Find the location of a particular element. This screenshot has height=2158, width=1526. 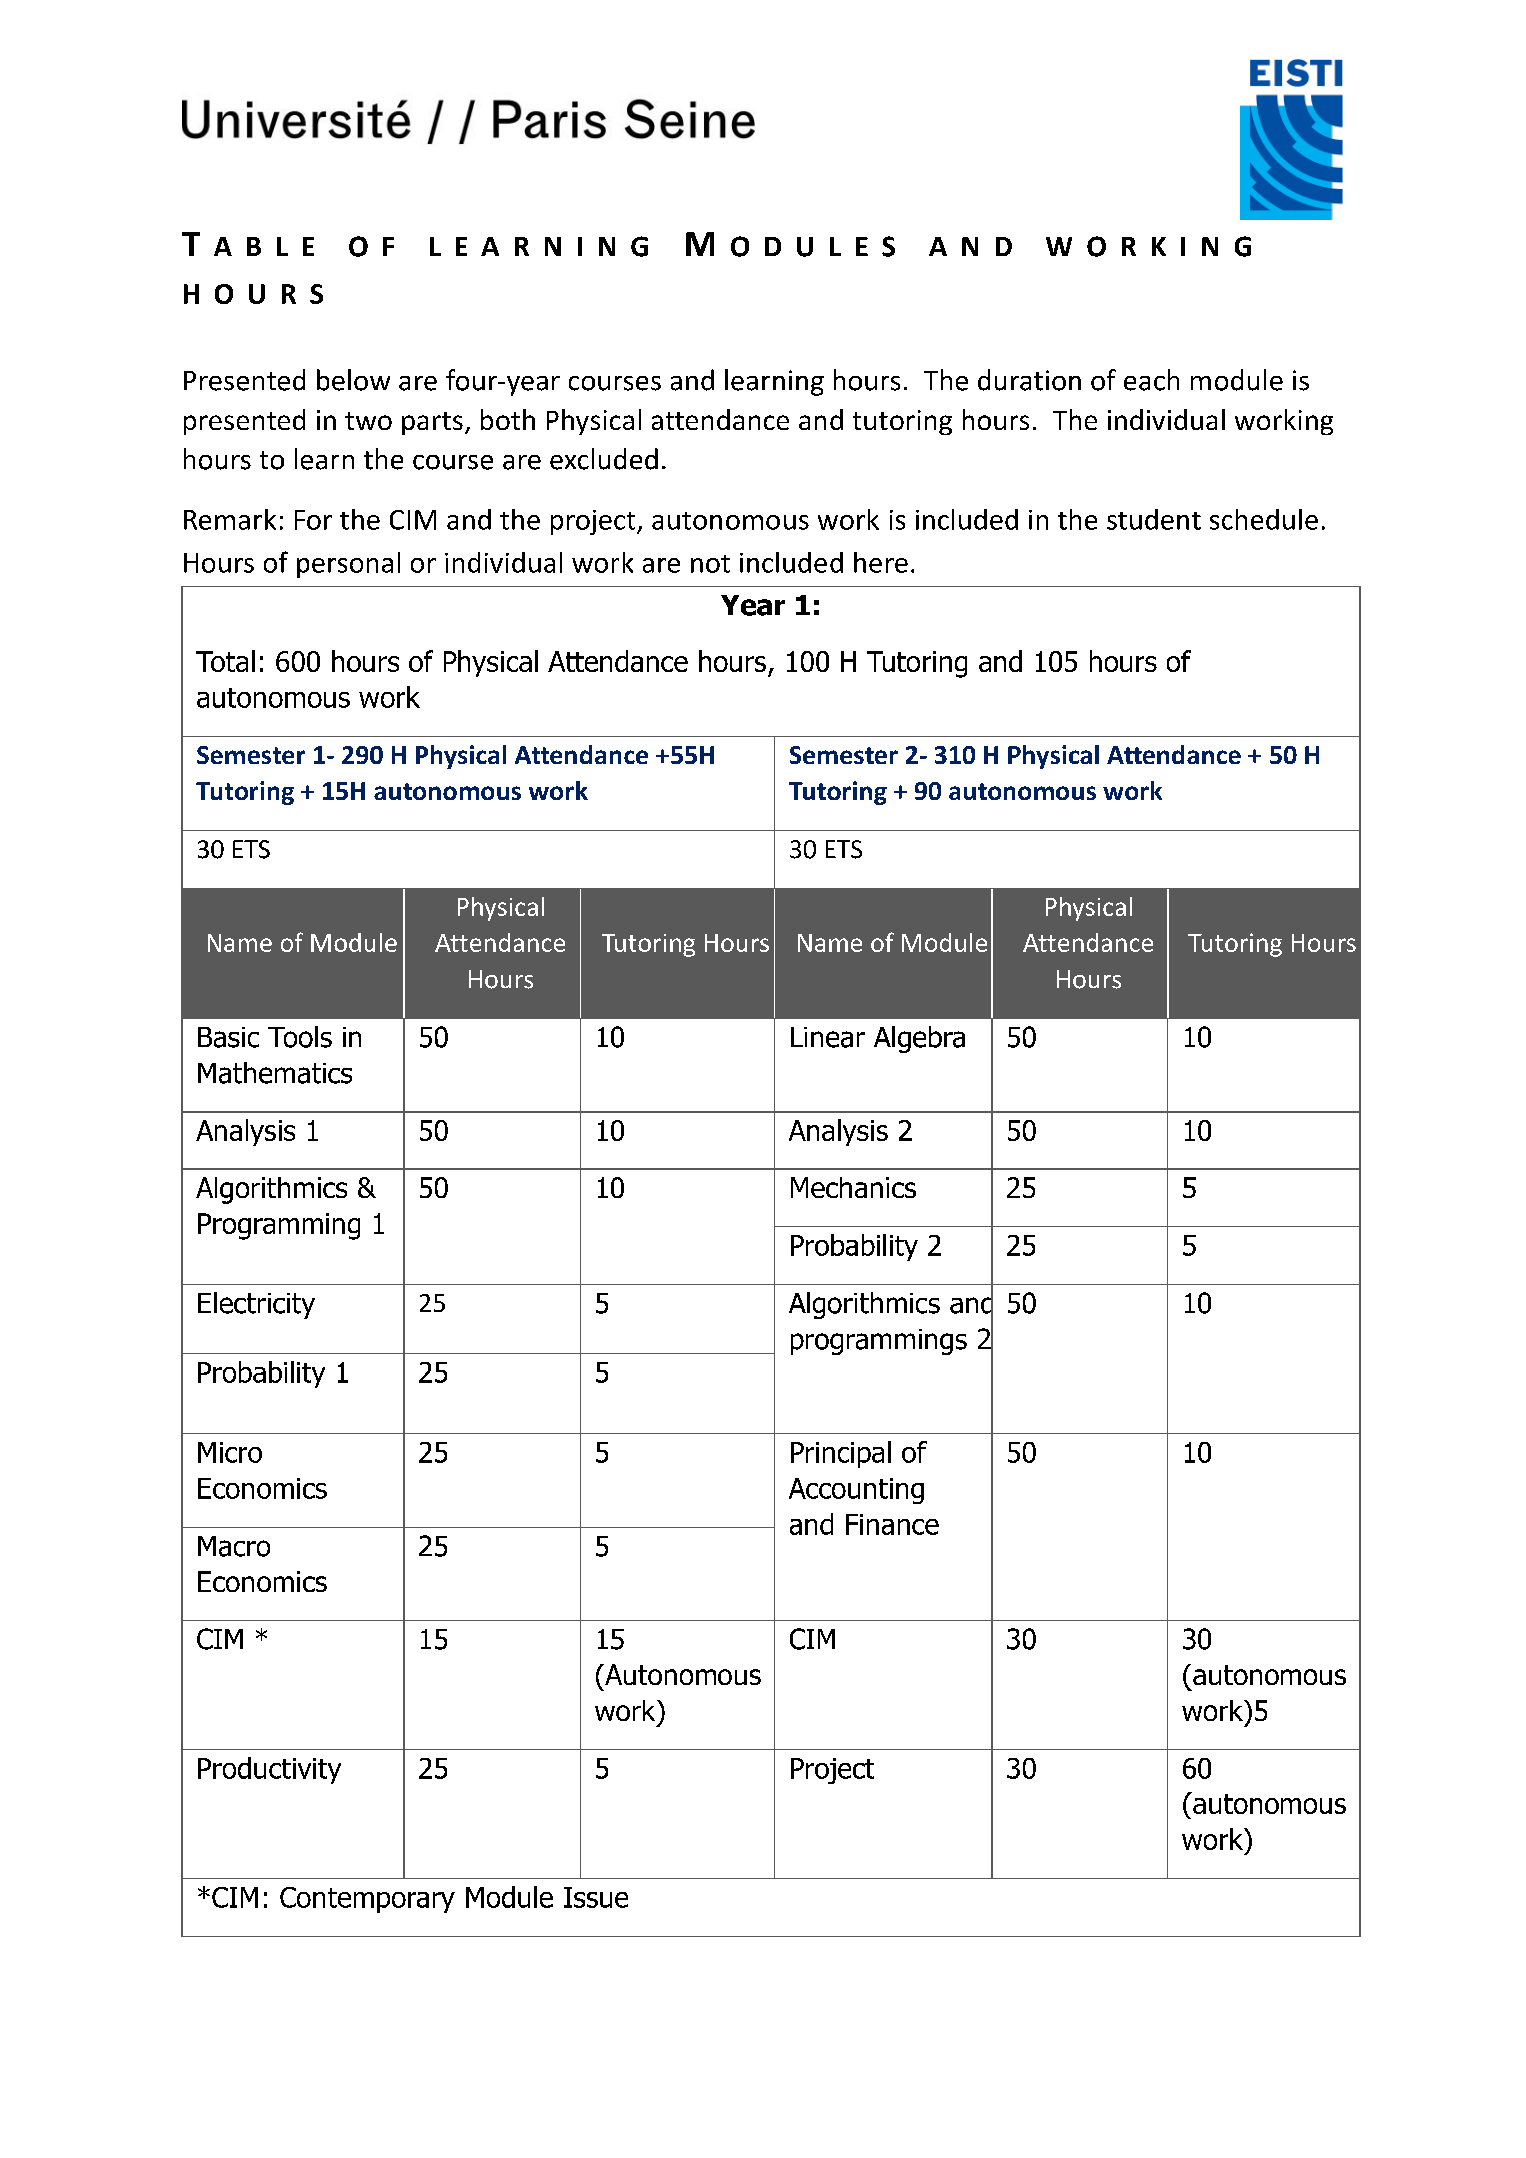

Contemporary is located at coordinates (367, 1900).
